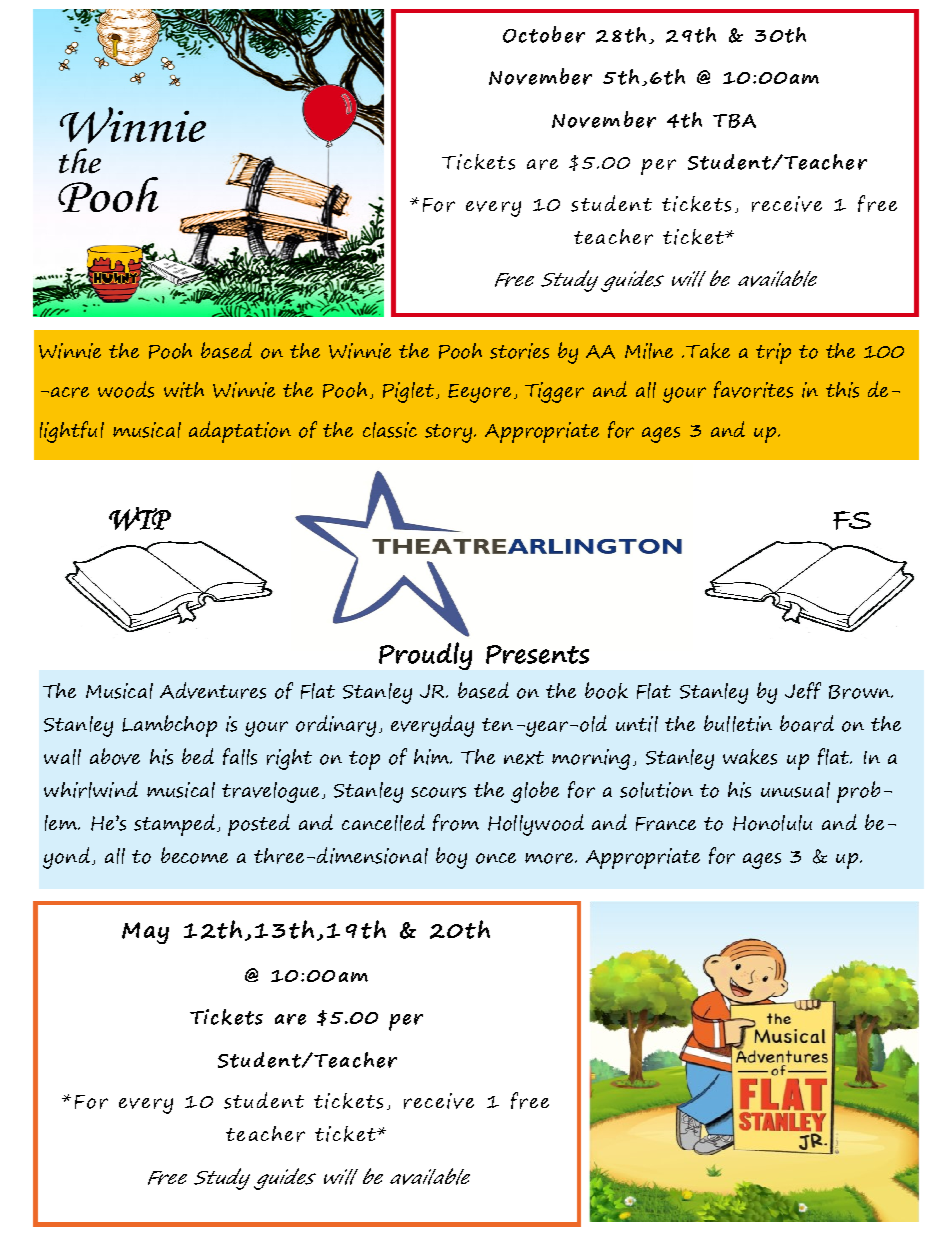  I want to click on May, so click(145, 933).
